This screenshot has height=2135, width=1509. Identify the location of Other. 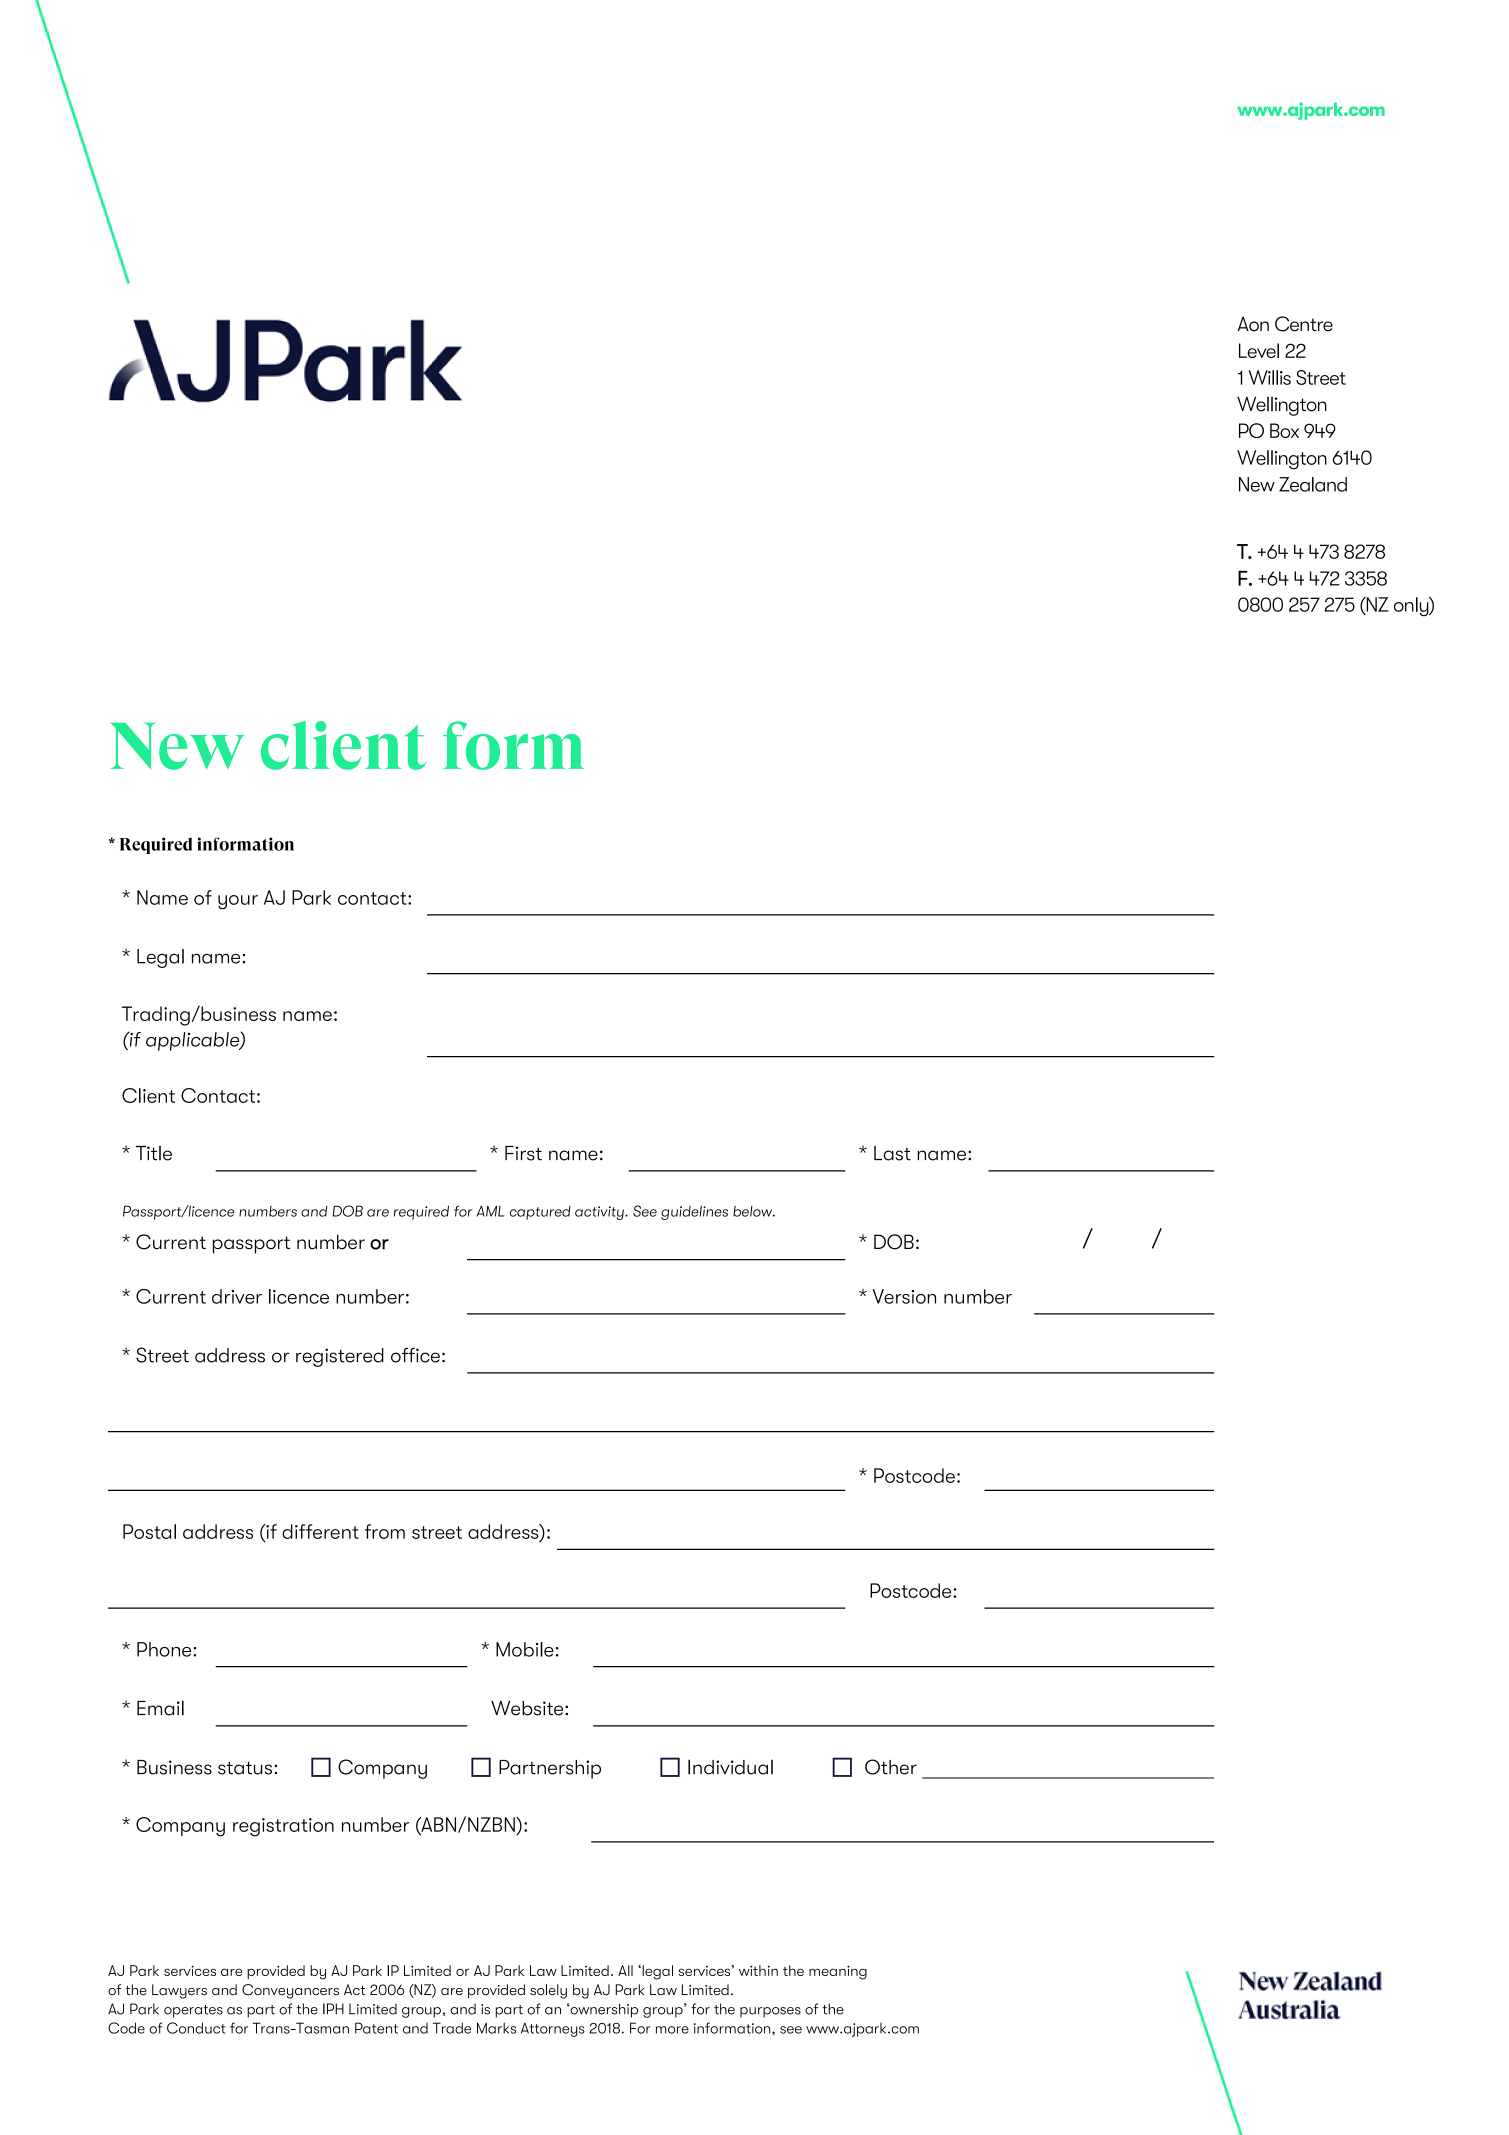
(891, 1767).
